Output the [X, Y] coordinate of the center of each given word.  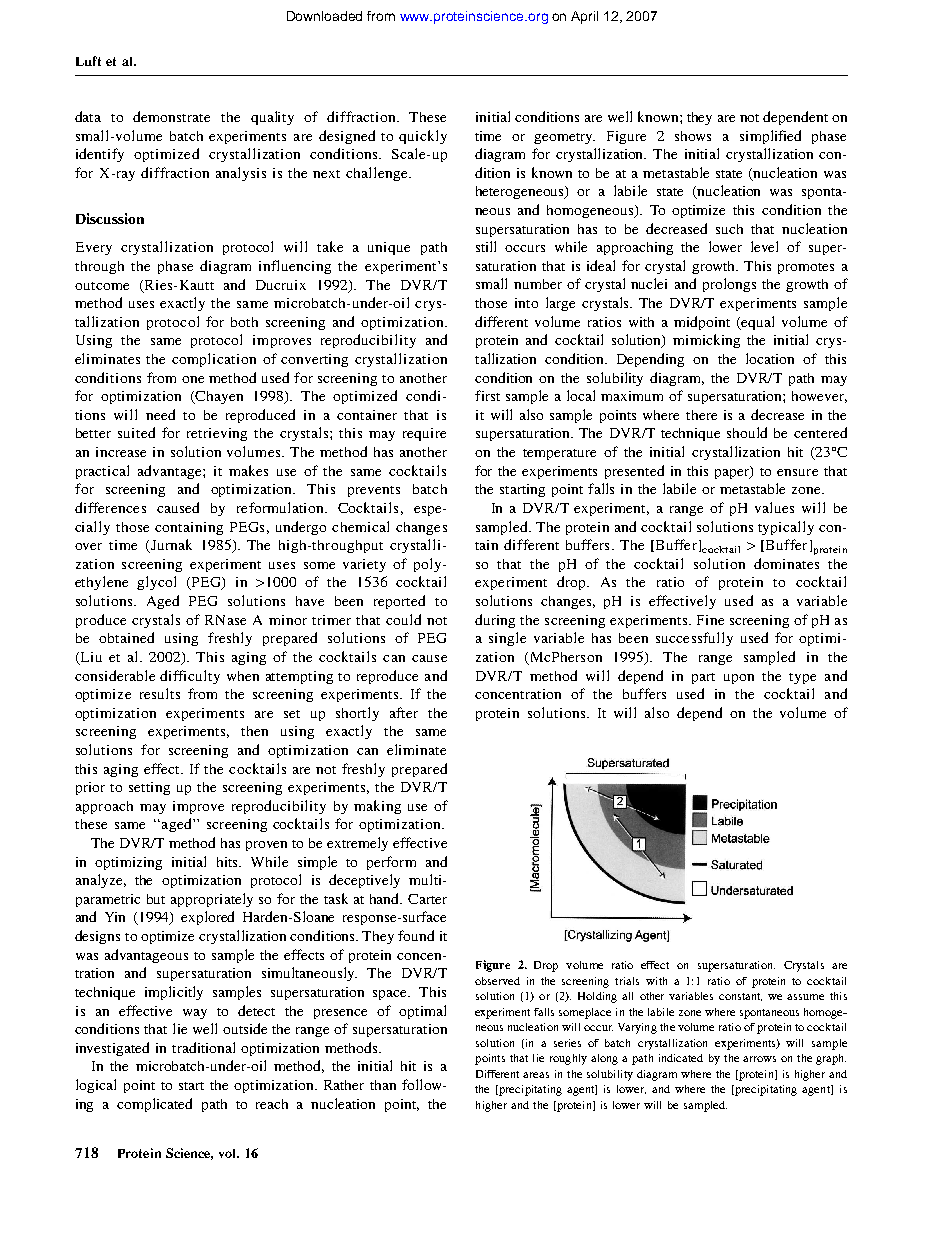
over [88, 546]
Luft [88, 61]
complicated [154, 1105]
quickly [423, 137]
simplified [770, 137]
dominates [786, 563]
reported [399, 602]
